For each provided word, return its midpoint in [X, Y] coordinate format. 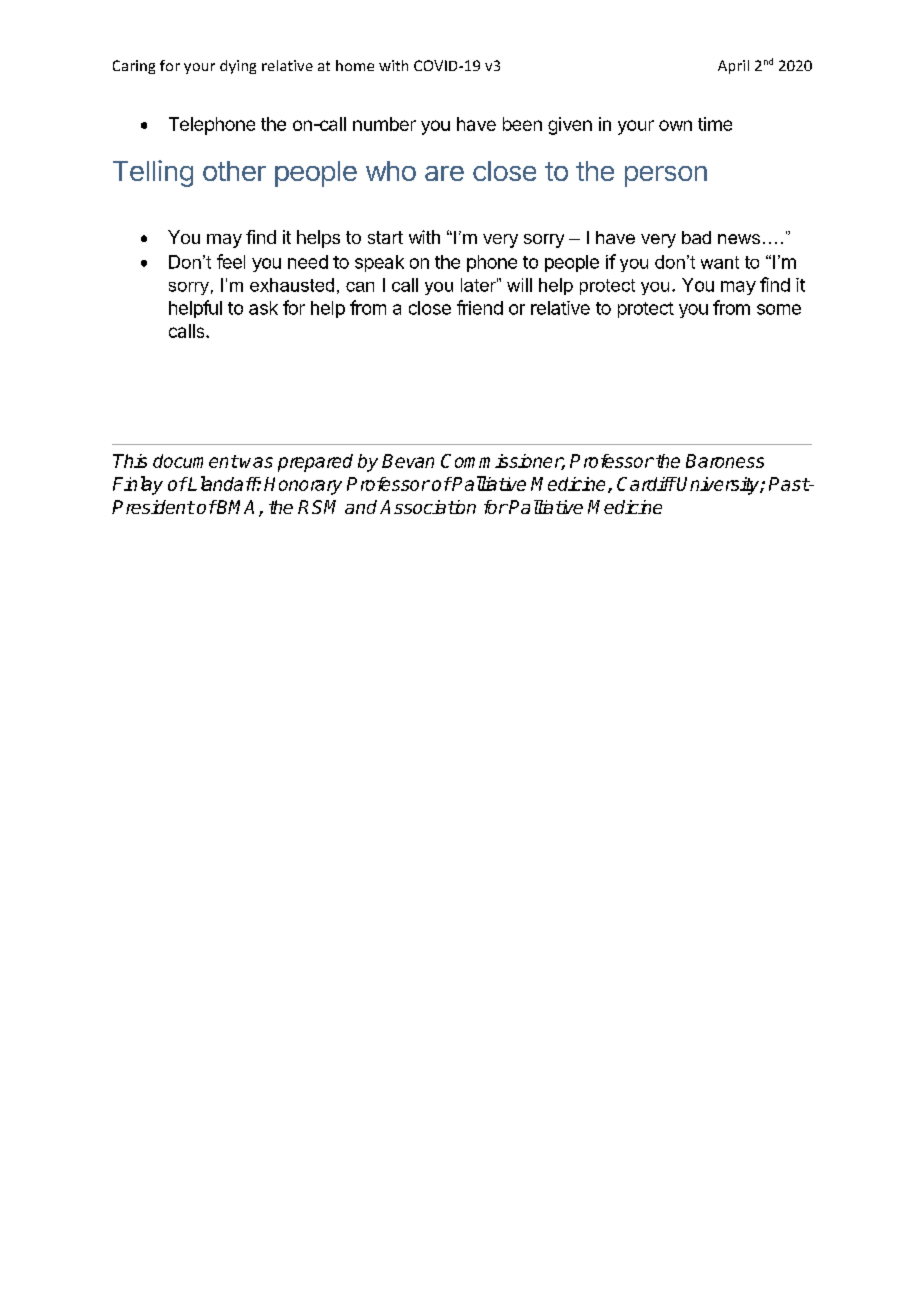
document [195, 461]
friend [480, 307]
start [385, 237]
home [355, 65]
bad [696, 237]
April [733, 67]
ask [263, 308]
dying [238, 67]
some [779, 309]
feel [231, 261]
